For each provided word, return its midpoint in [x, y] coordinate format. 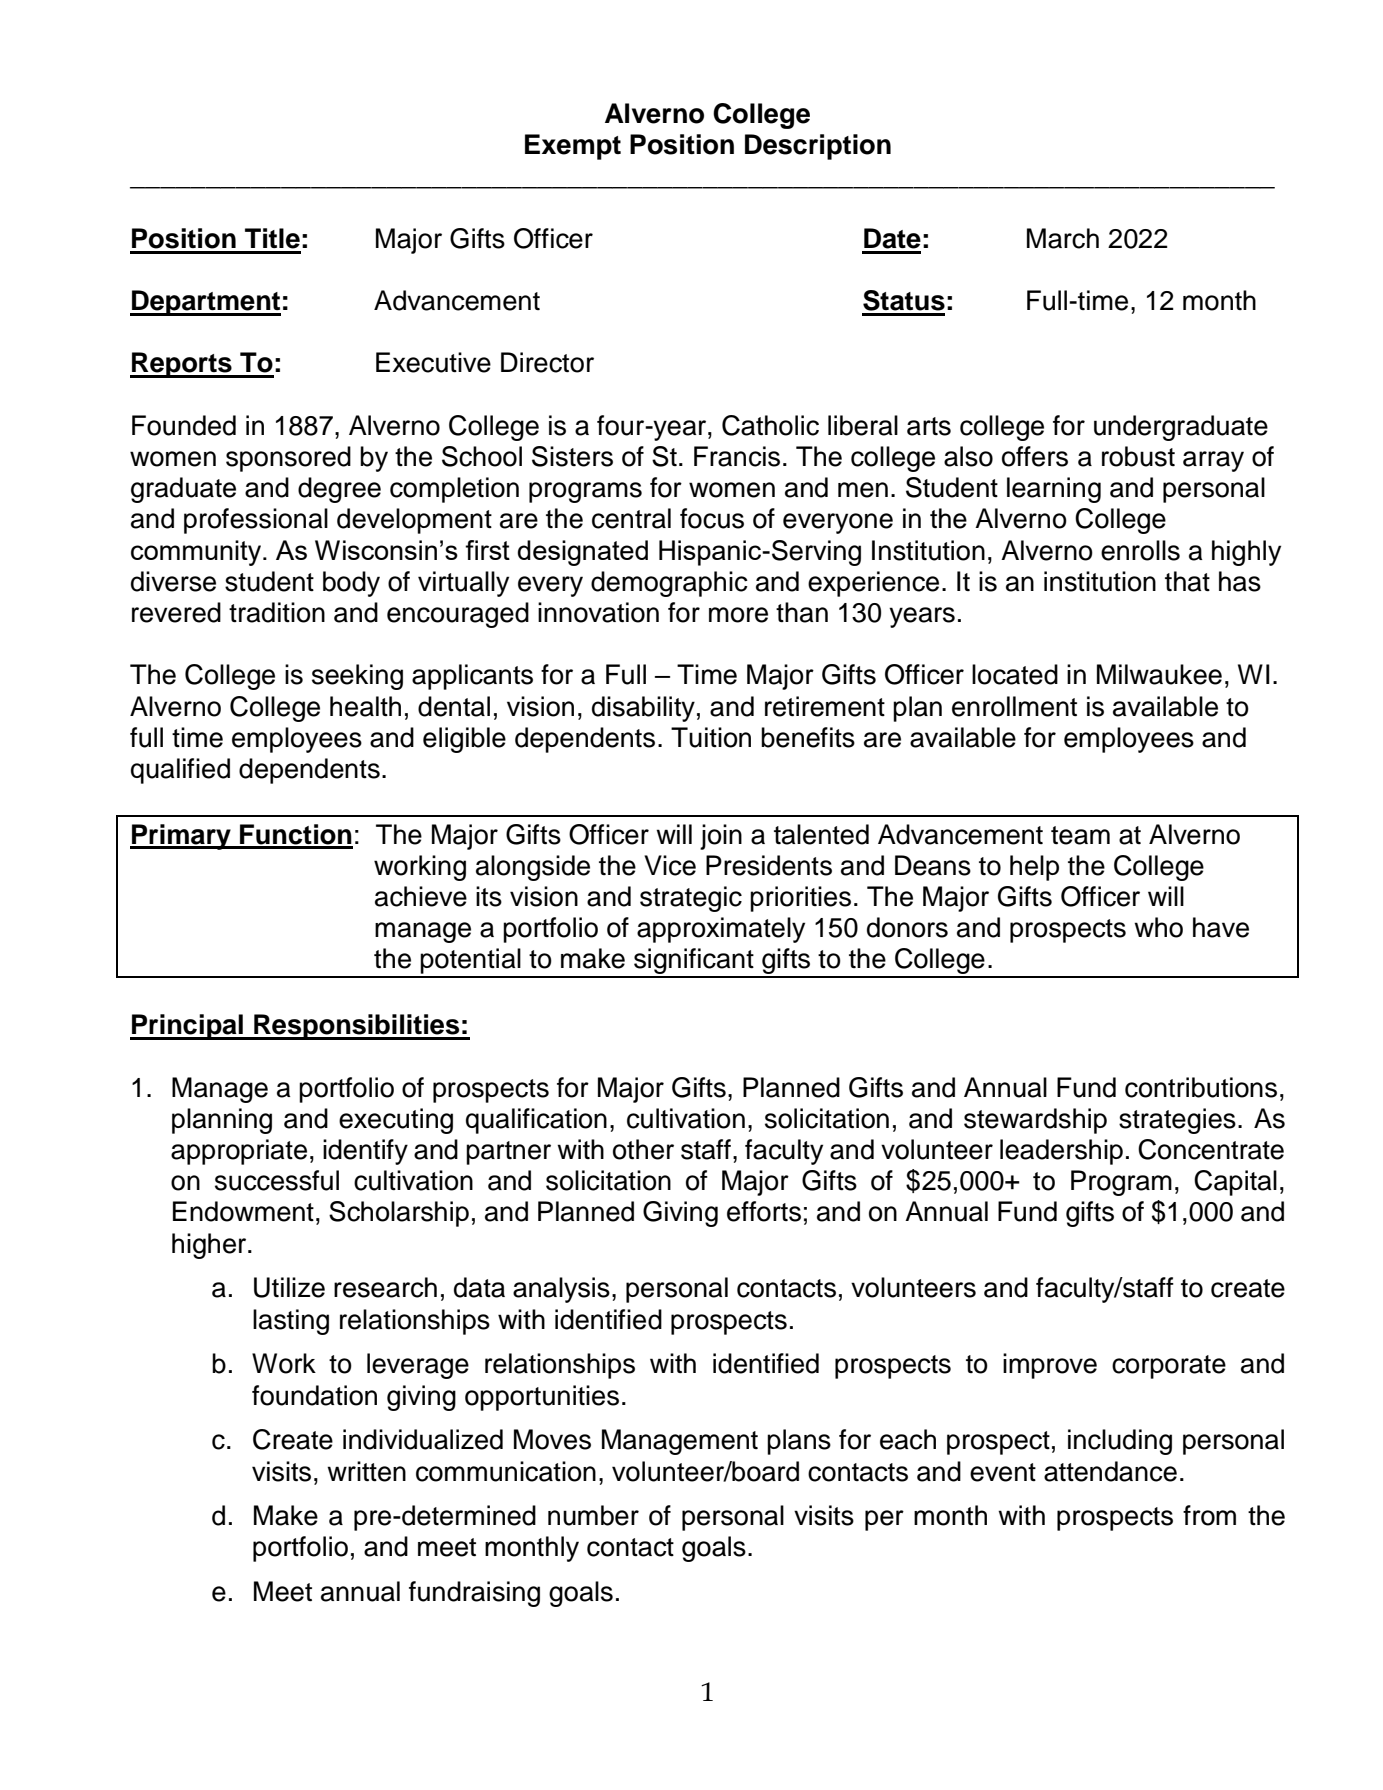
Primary [181, 837]
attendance [1110, 1471]
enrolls [1140, 550]
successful [277, 1180]
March [1063, 238]
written [366, 1471]
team [1080, 835]
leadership [1061, 1152]
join [721, 837]
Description [818, 147]
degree [339, 490]
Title [272, 238]
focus [712, 518]
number [593, 1515]
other [643, 1149]
